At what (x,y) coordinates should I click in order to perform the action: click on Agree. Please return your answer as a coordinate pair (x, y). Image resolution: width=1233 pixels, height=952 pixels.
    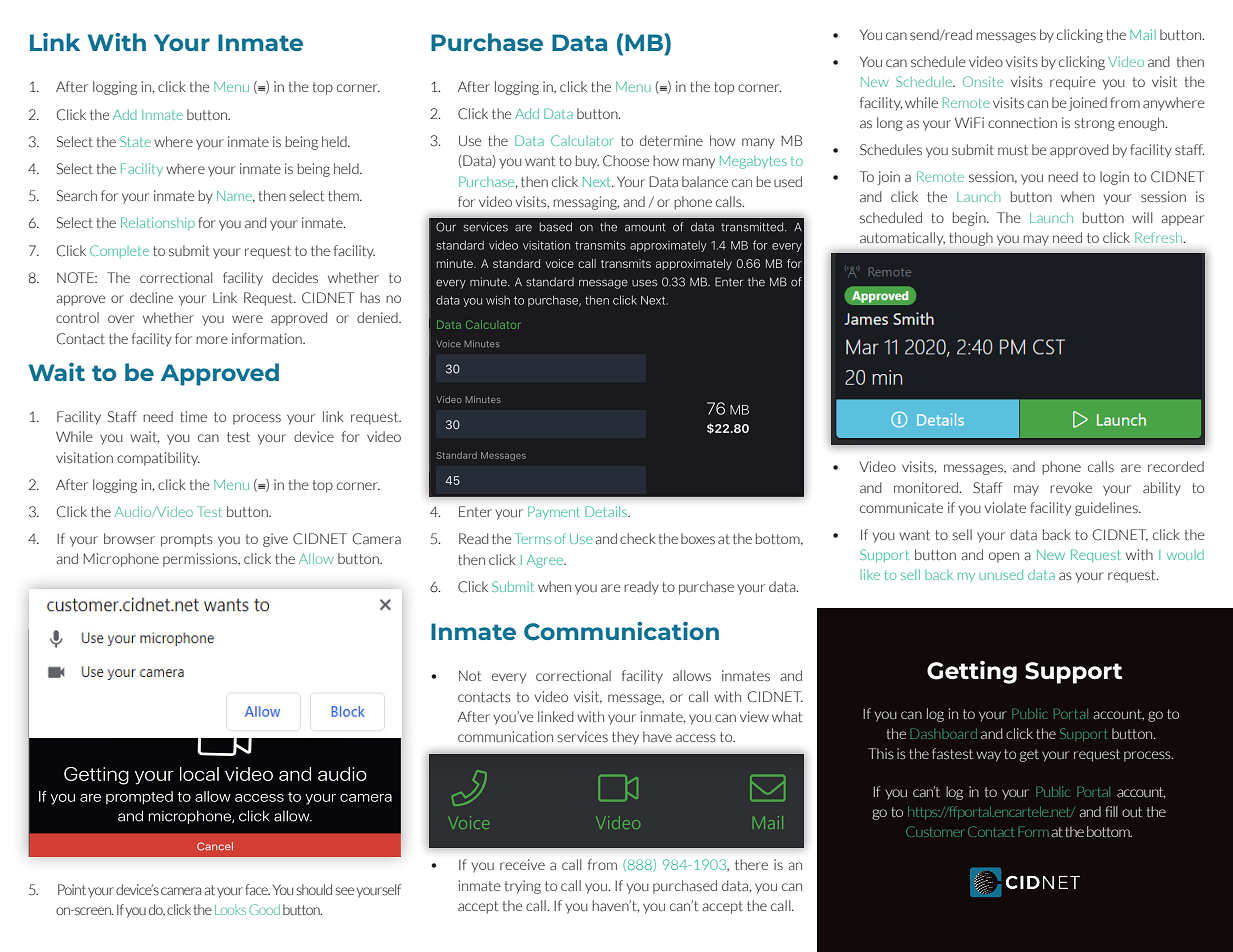
    Looking at the image, I should click on (546, 561).
